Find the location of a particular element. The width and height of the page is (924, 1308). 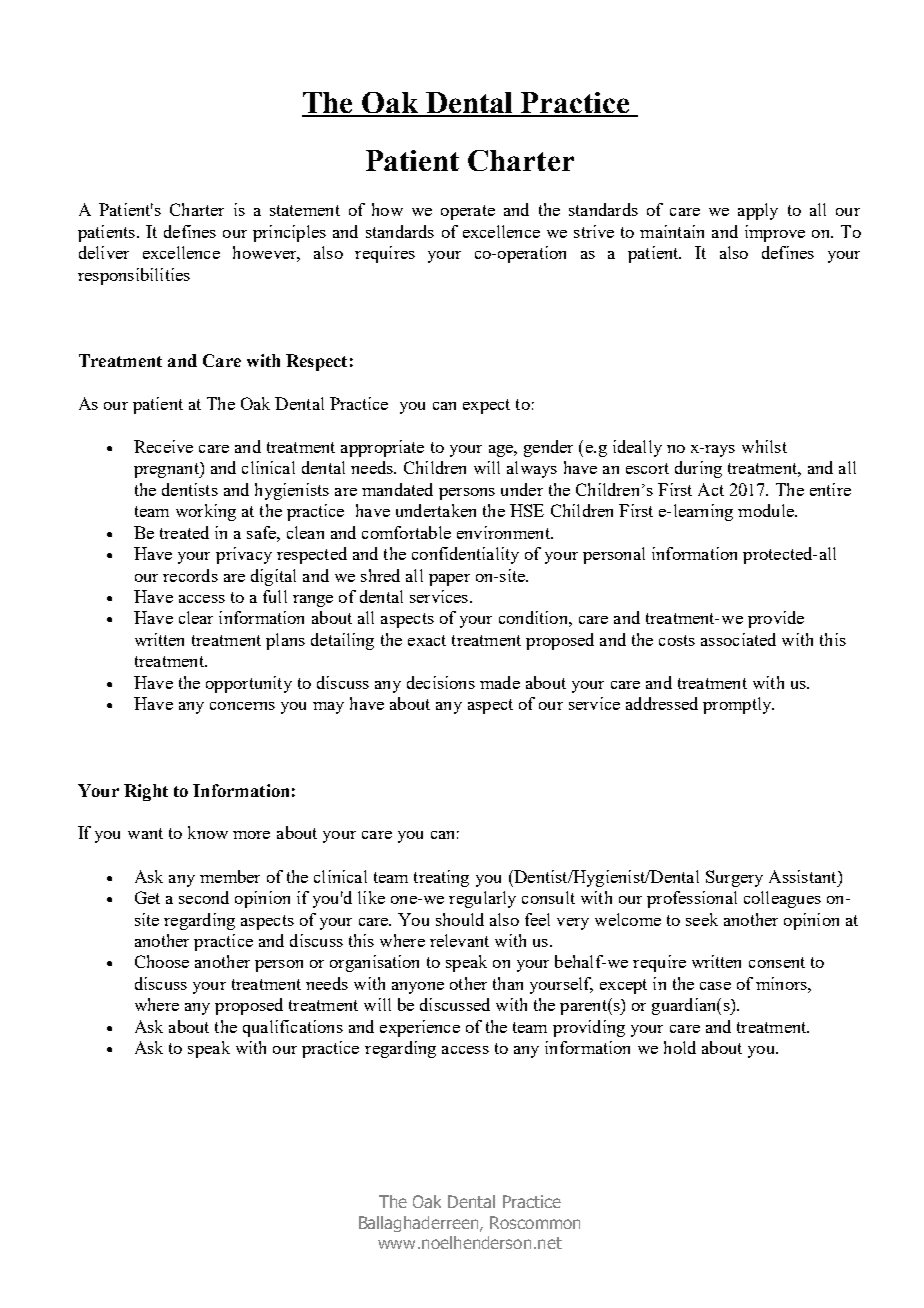

module is located at coordinates (767, 510).
